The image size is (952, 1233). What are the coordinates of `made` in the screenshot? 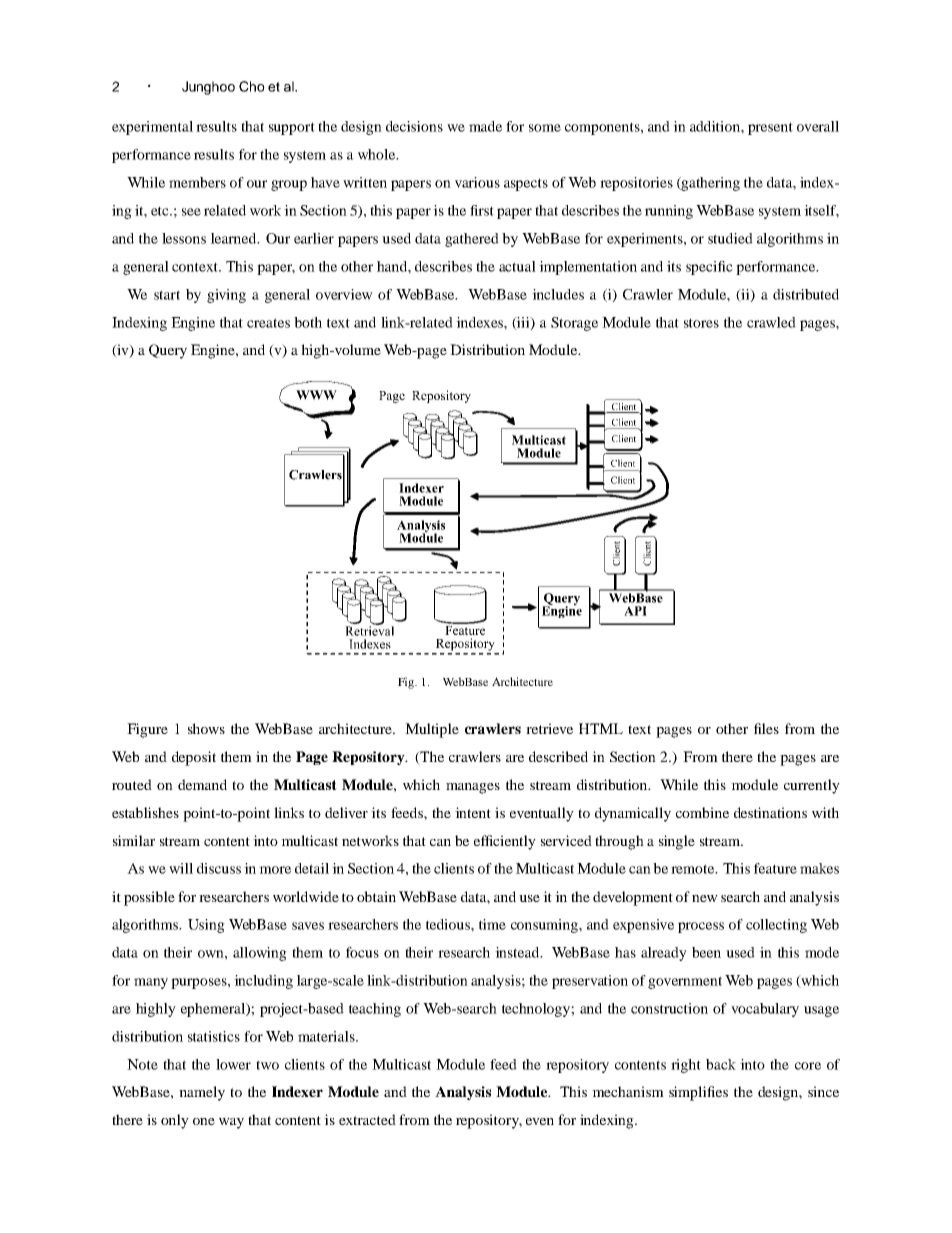 It's located at (485, 126).
